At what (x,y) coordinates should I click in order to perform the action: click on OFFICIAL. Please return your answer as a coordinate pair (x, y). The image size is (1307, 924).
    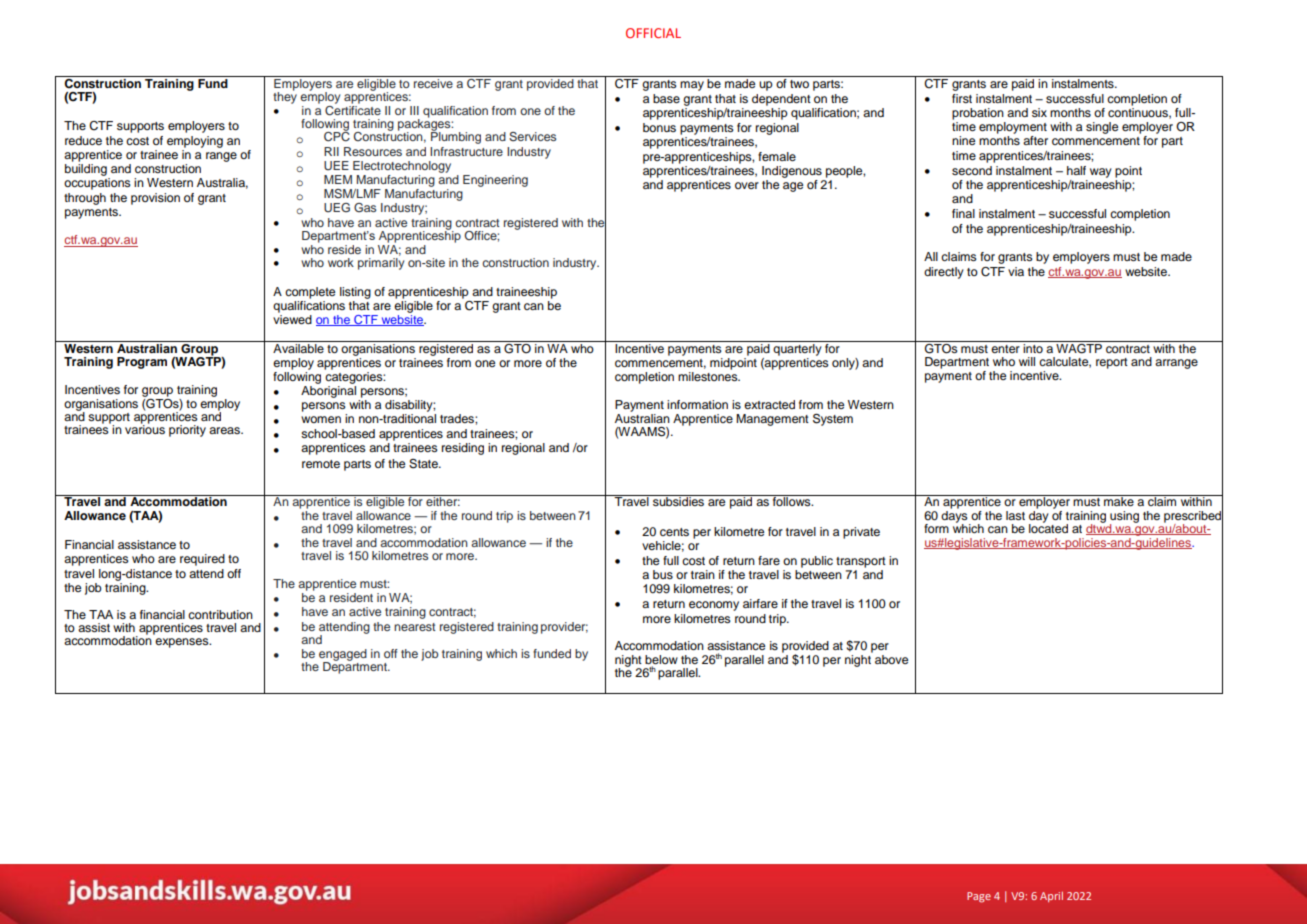
    Looking at the image, I should click on (653, 33).
